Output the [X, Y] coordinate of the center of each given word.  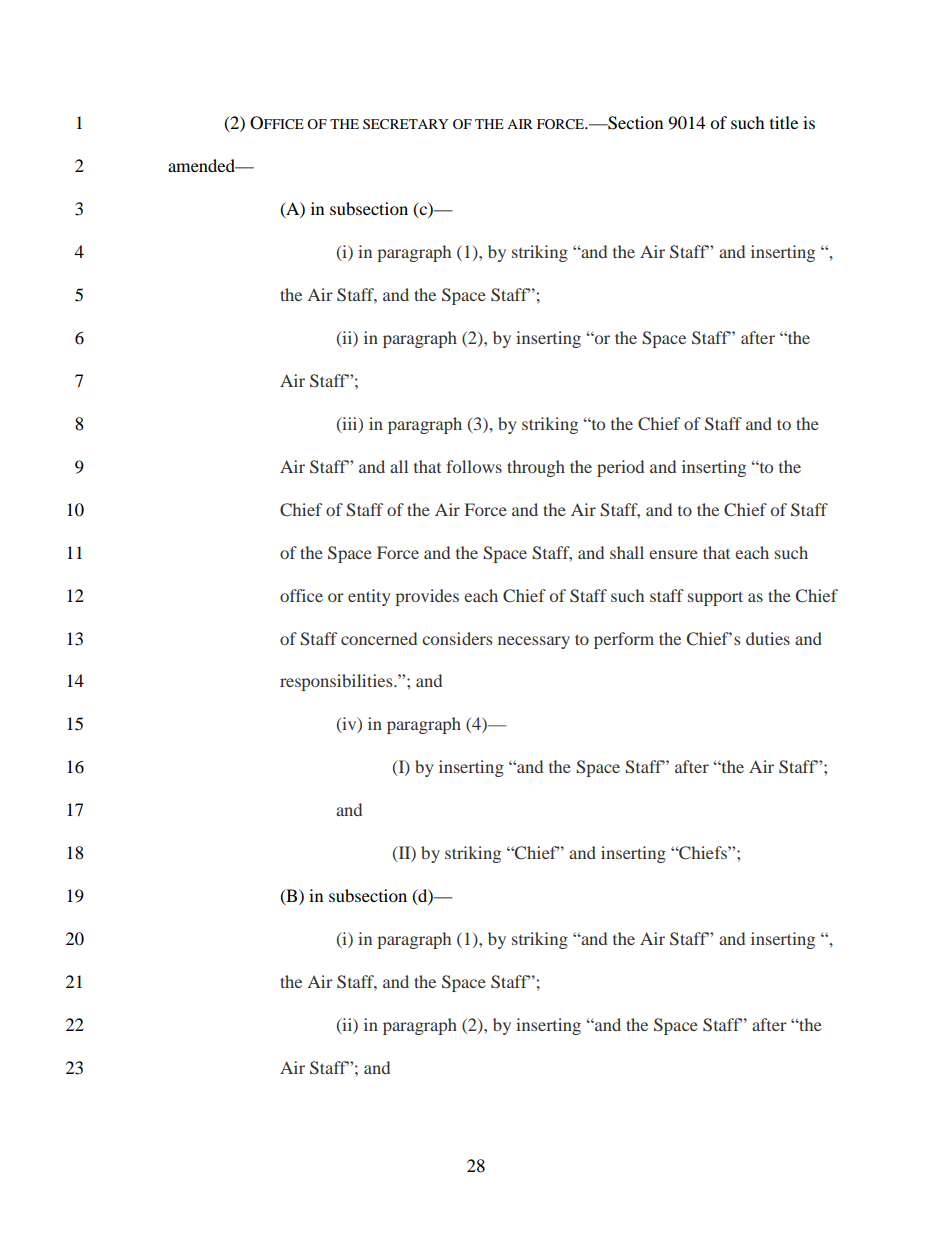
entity [369, 597]
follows [474, 466]
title [784, 122]
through [536, 468]
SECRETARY [405, 124]
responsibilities [337, 682]
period [620, 468]
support [715, 598]
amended [203, 165]
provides [427, 597]
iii [350, 424]
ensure [673, 554]
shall [627, 552]
